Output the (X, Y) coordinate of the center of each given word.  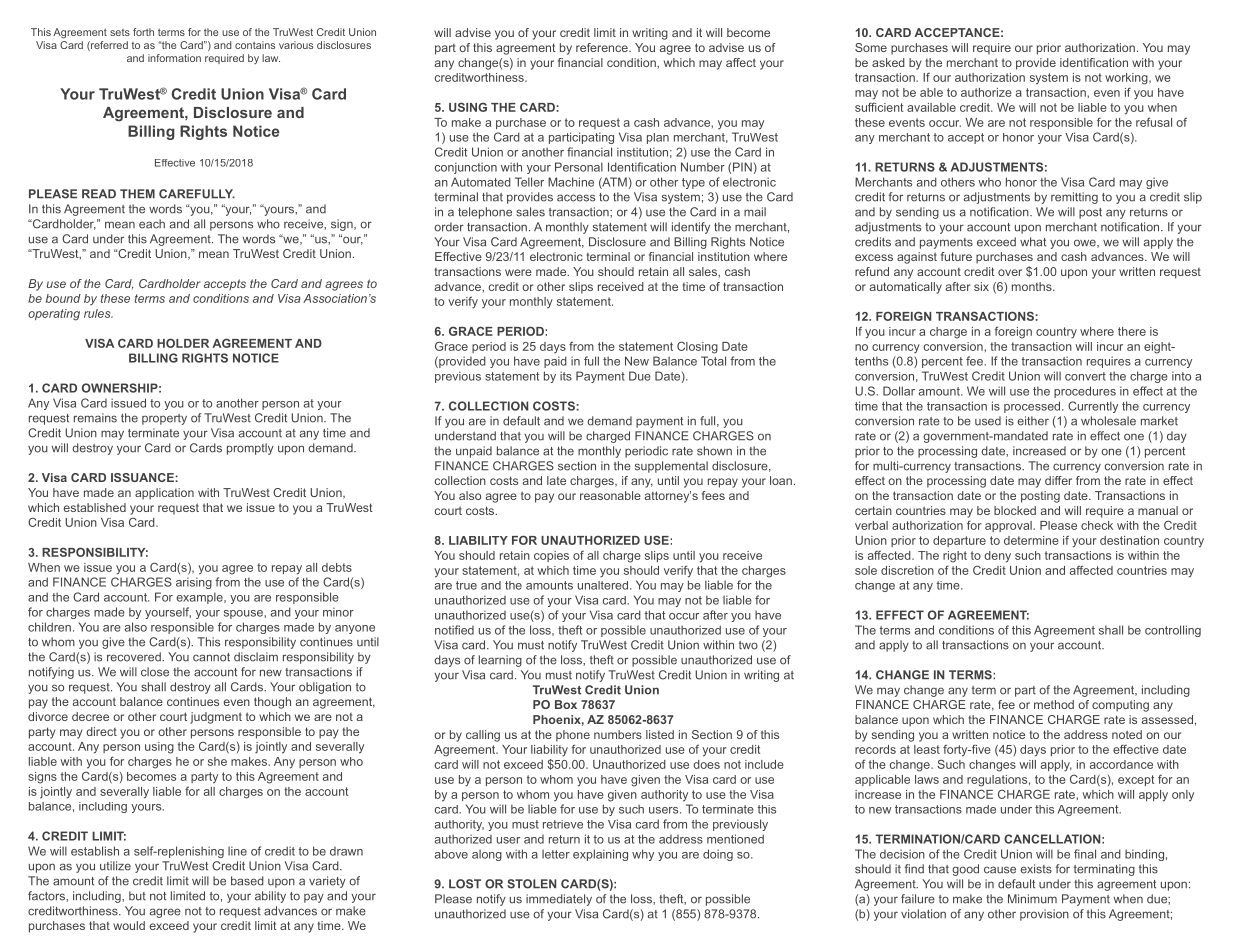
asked (888, 62)
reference (603, 47)
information (174, 58)
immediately (559, 900)
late (556, 480)
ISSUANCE (143, 477)
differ (1058, 480)
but (137, 896)
